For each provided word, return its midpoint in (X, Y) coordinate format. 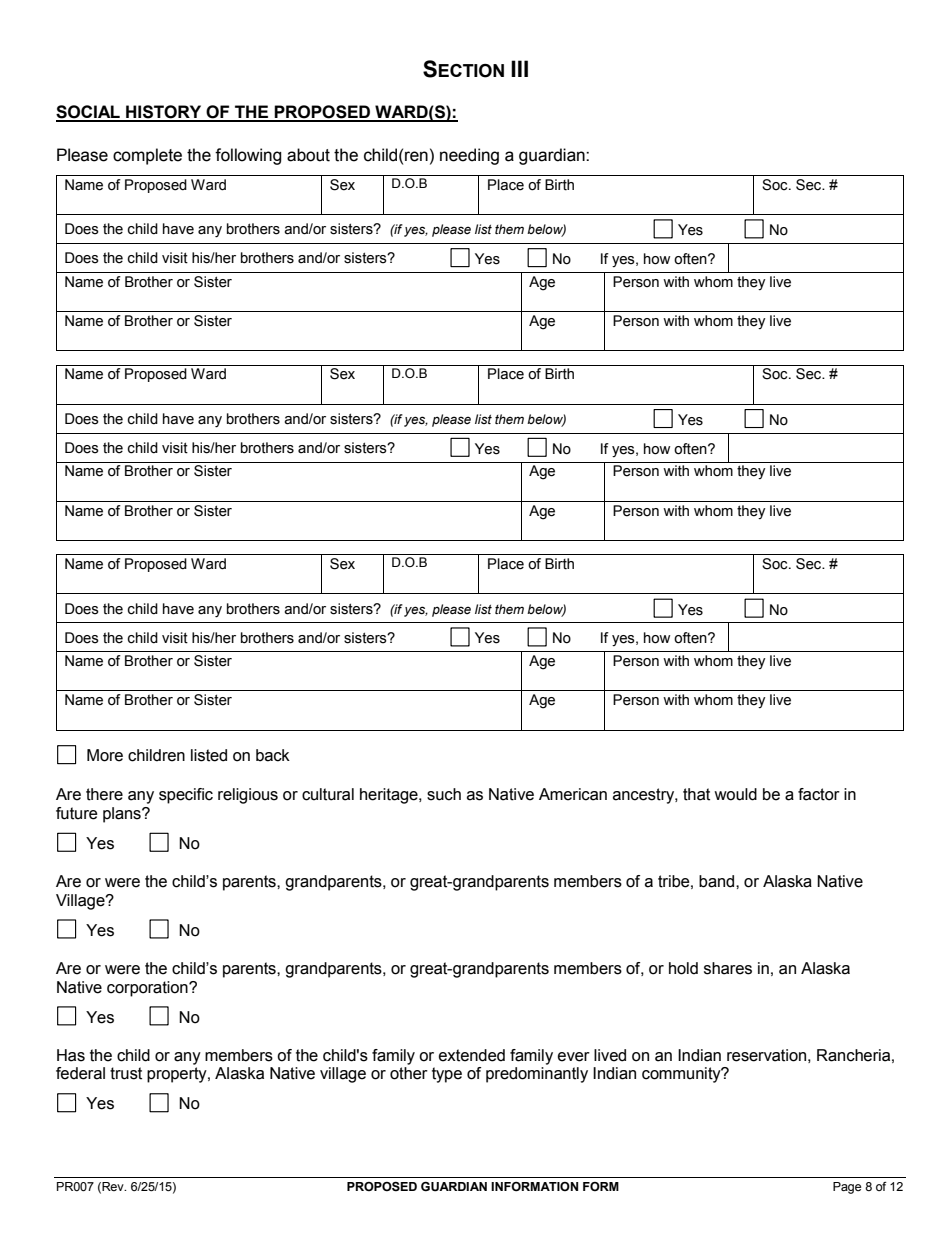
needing (469, 156)
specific (186, 796)
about (308, 155)
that (696, 794)
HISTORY (164, 113)
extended (472, 1055)
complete (147, 156)
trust (126, 1073)
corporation (148, 989)
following (248, 156)
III (519, 68)
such (444, 794)
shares (728, 968)
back (273, 755)
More (105, 755)
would (735, 794)
